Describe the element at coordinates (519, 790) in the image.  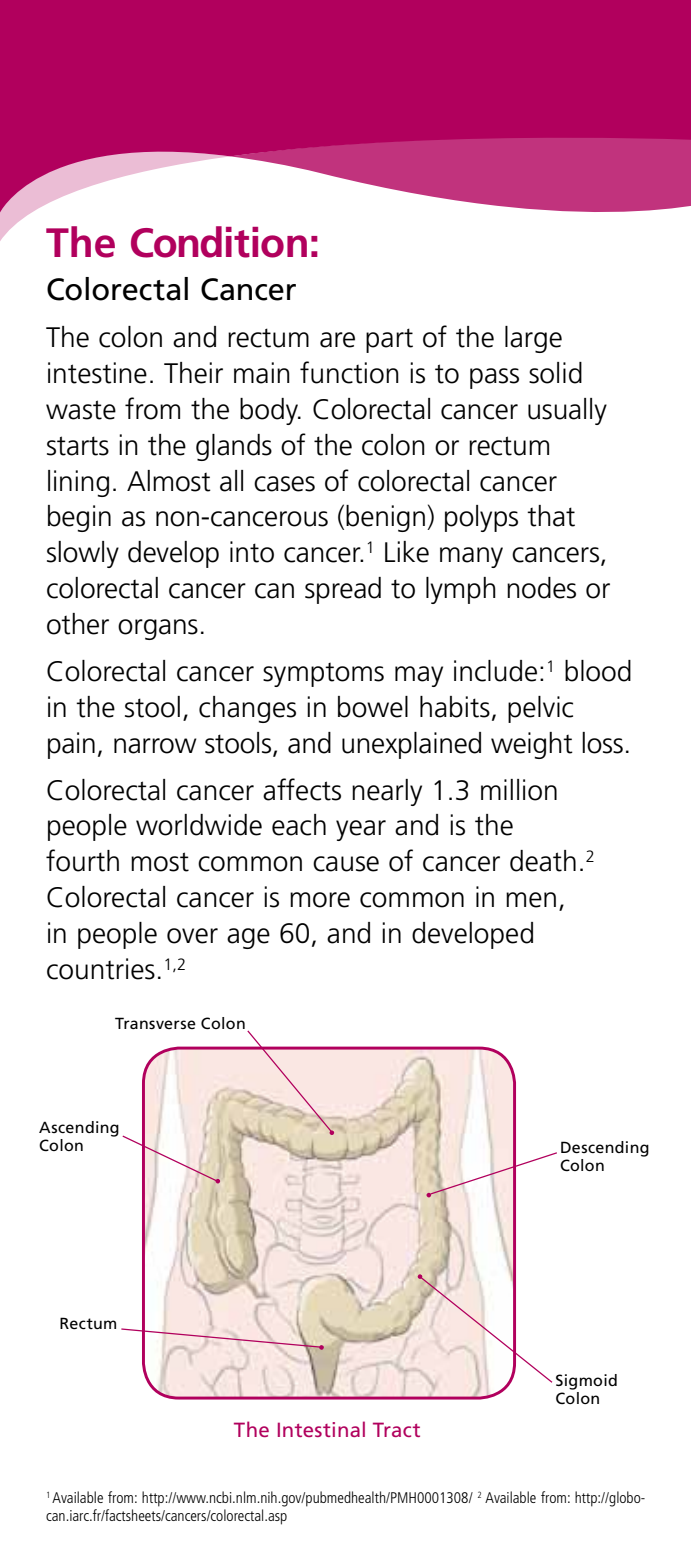
I see `million` at that location.
